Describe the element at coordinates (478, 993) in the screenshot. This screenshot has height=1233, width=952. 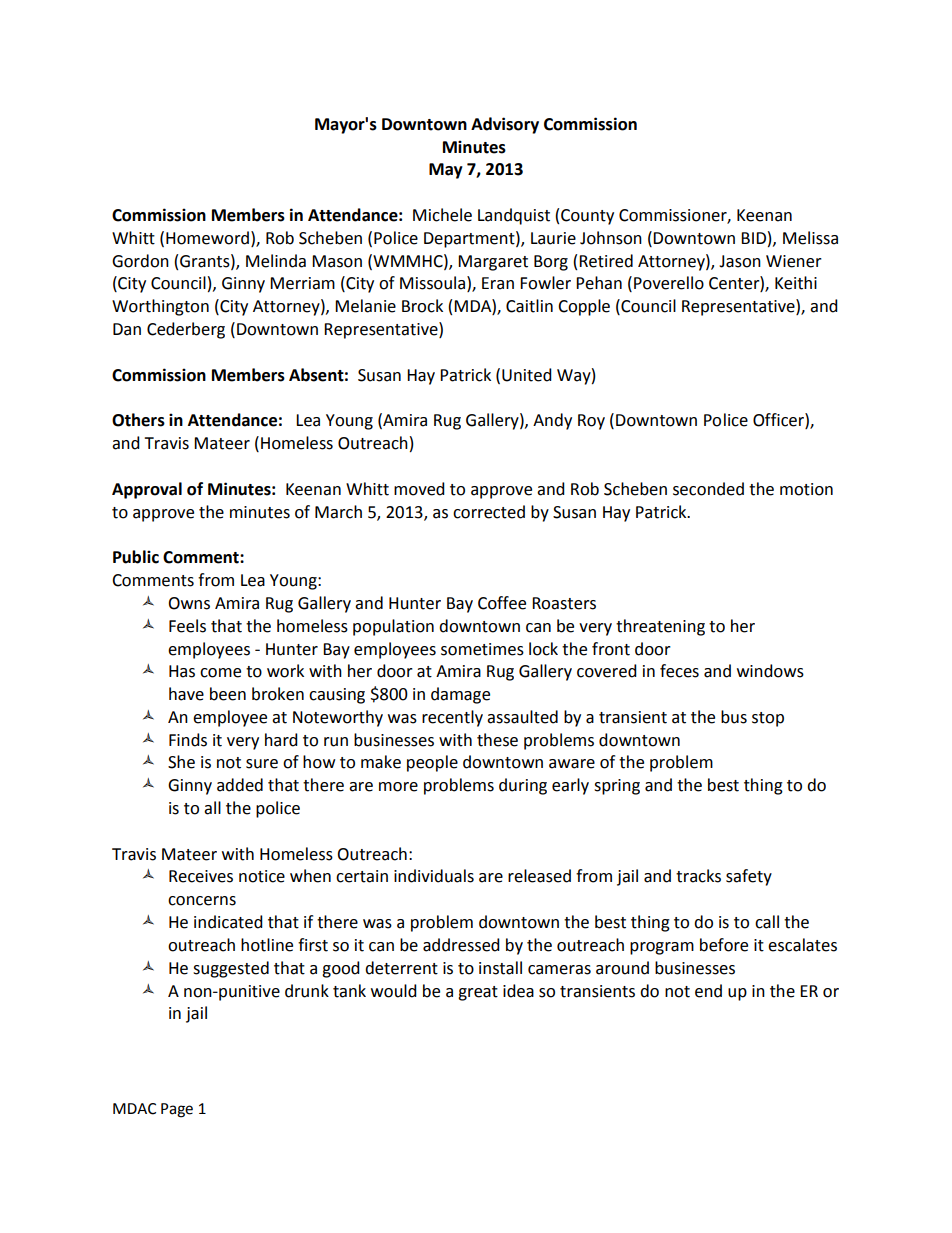
I see `great` at that location.
